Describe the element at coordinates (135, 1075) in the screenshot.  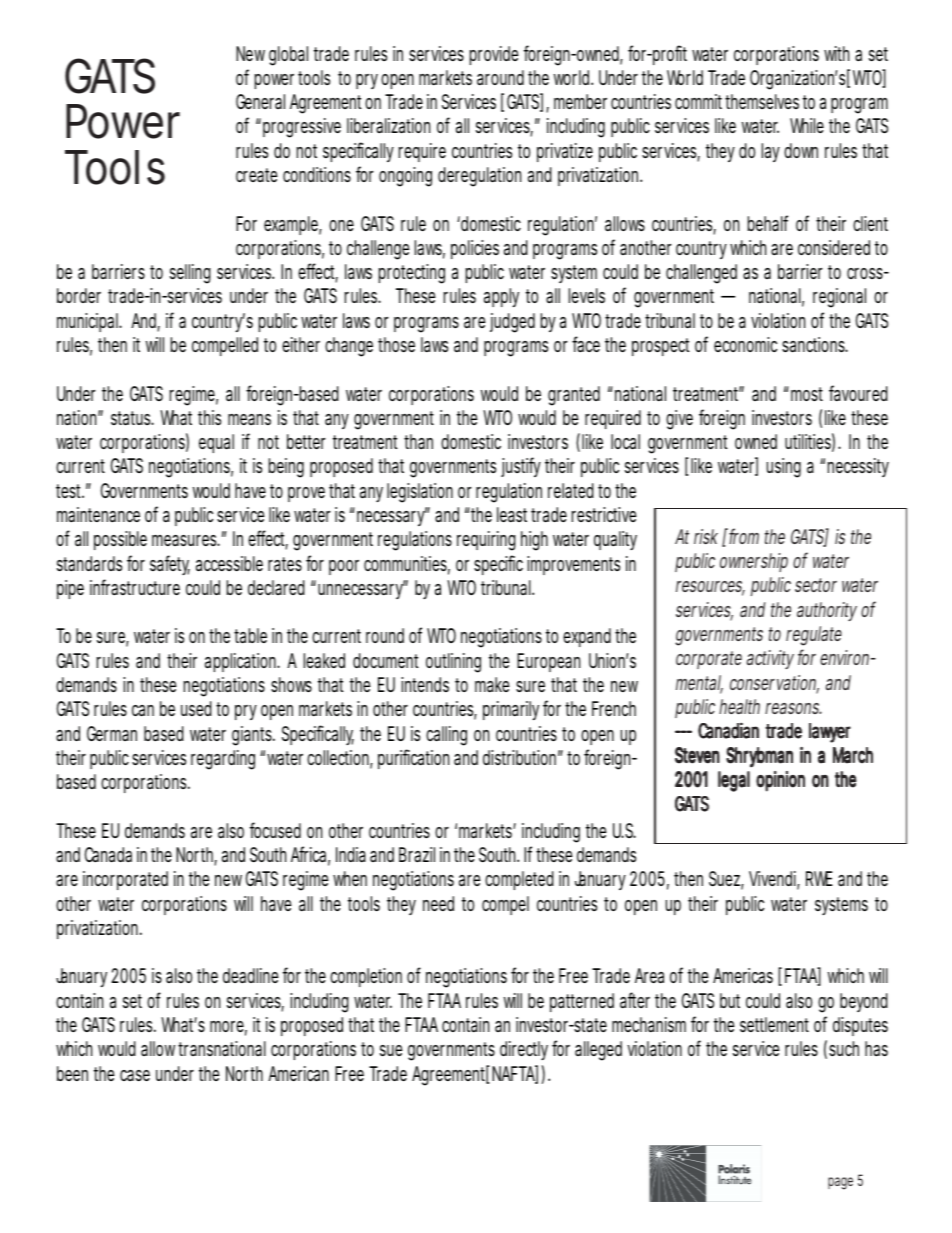
I see `case` at that location.
